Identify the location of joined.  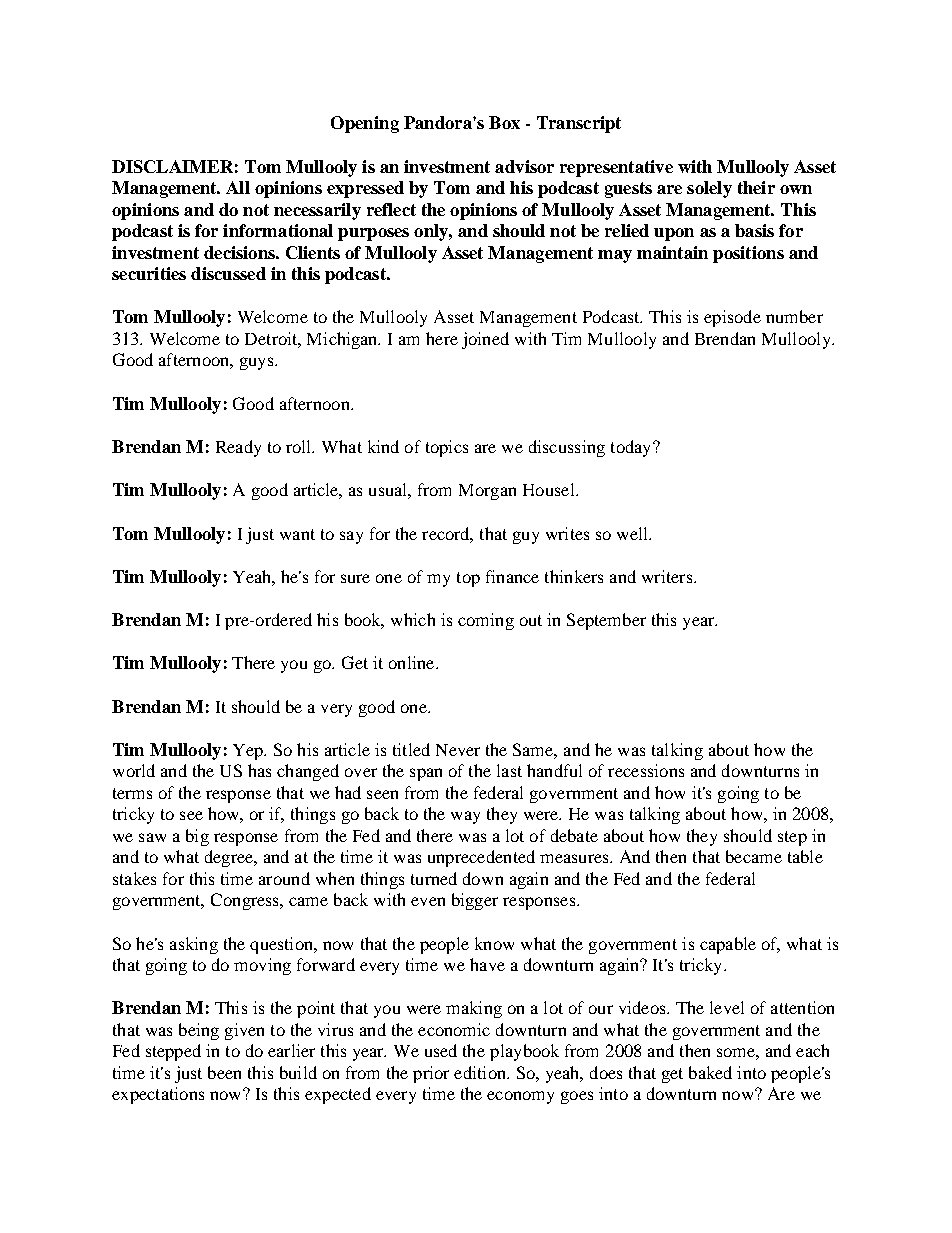
(485, 340).
